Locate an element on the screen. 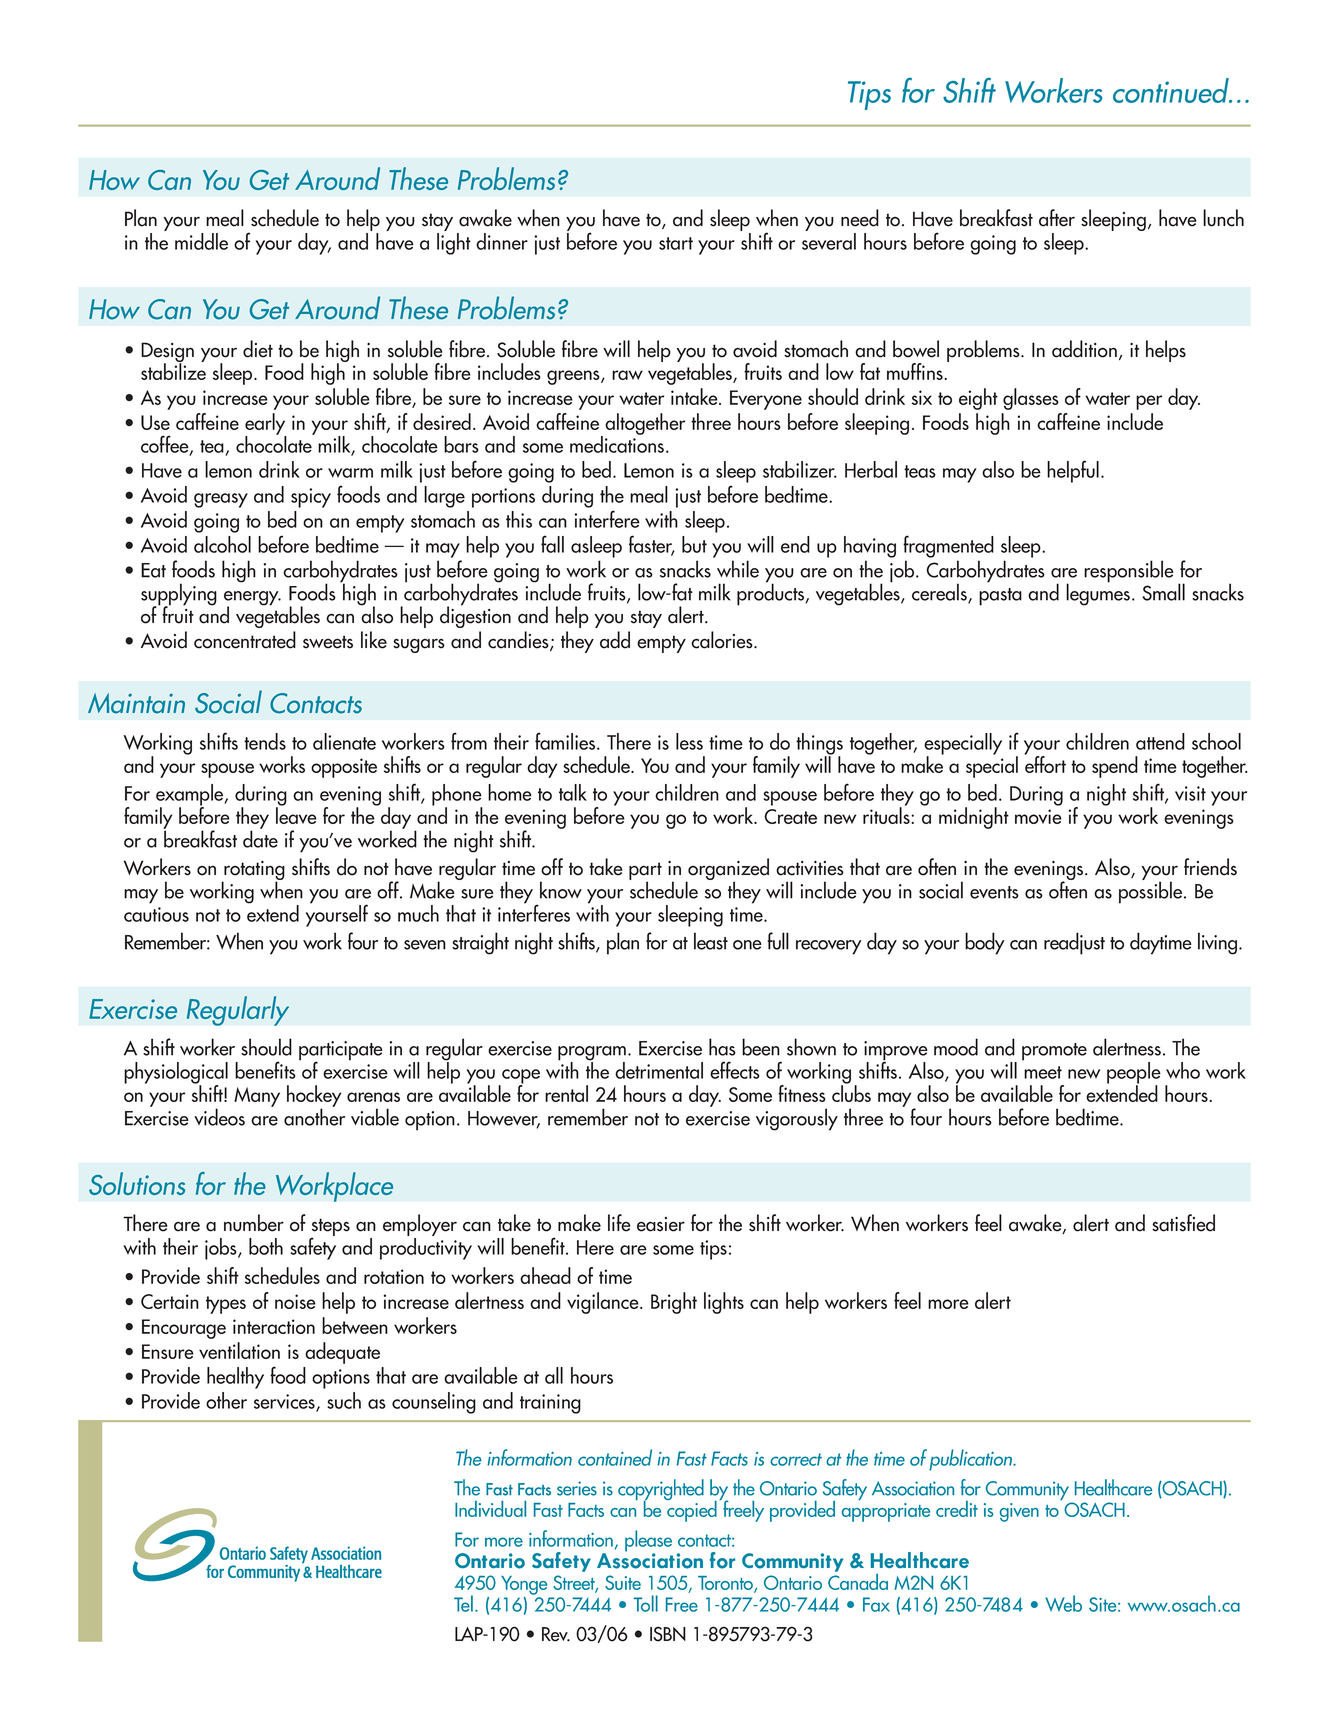  but is located at coordinates (694, 544).
